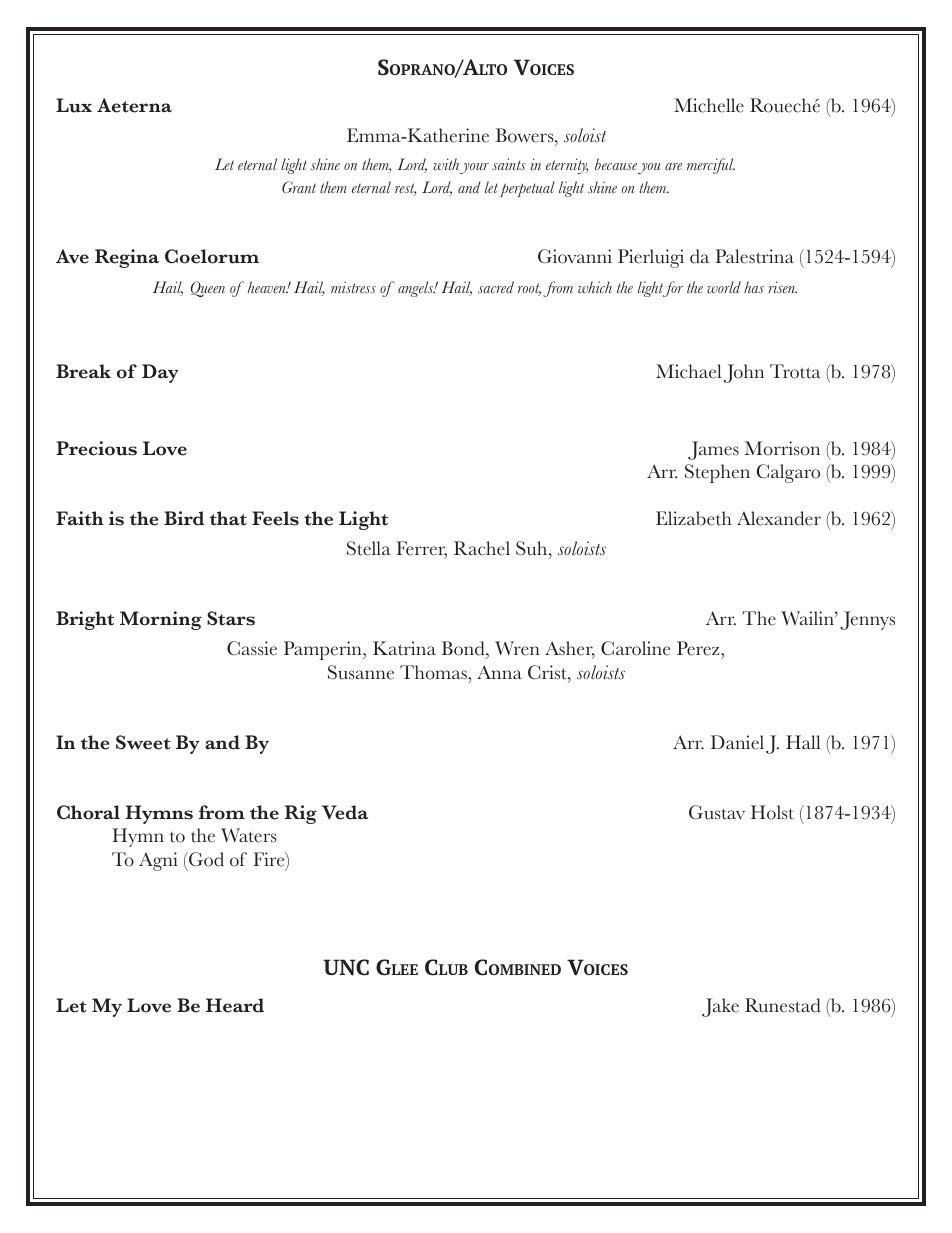 The image size is (952, 1233). What do you see at coordinates (446, 164) in the document?
I see `with` at bounding box center [446, 164].
